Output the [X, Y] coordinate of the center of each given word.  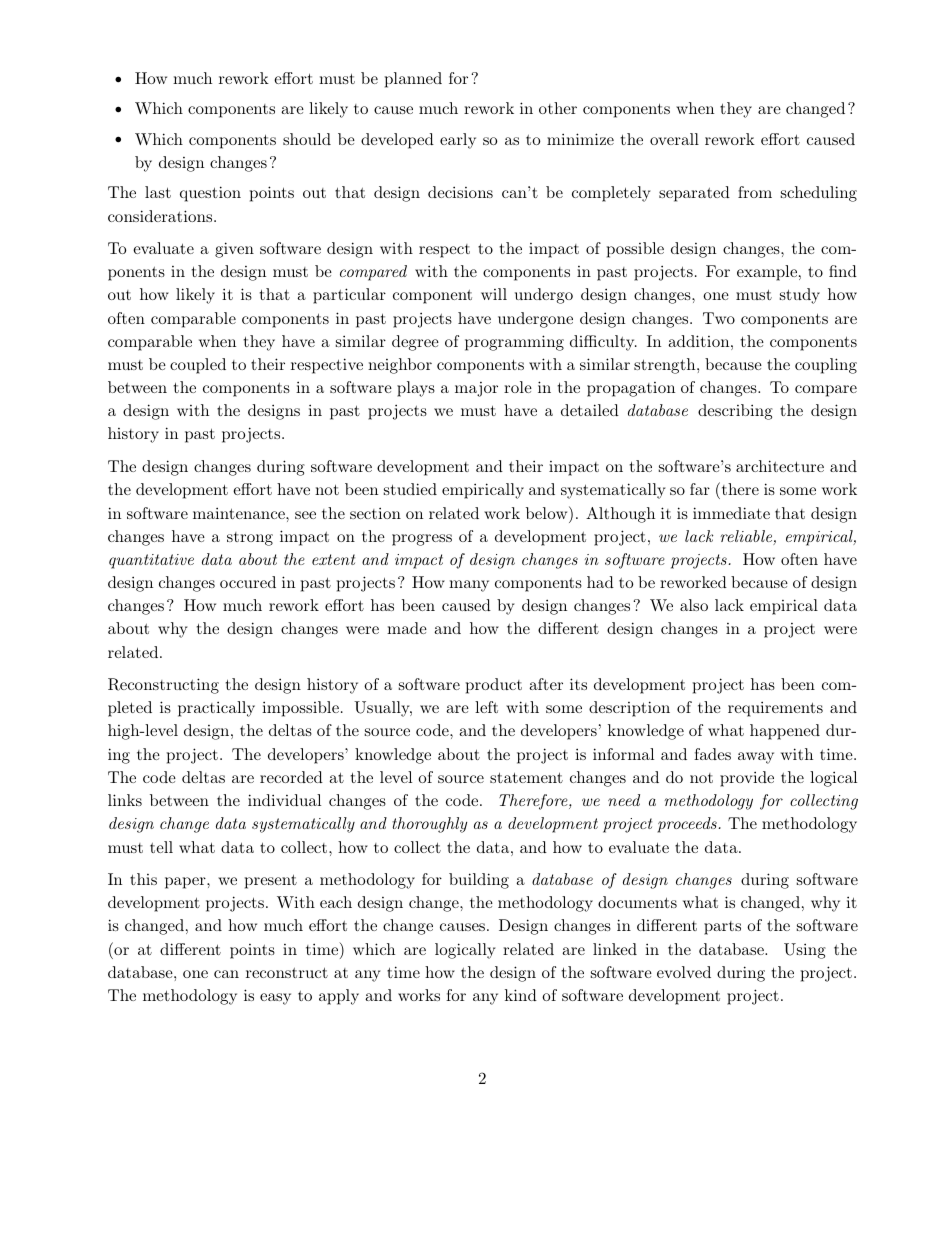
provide [747, 779]
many [469, 586]
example [768, 273]
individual [284, 800]
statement [526, 777]
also [694, 605]
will [494, 294]
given [234, 250]
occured [248, 582]
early [458, 141]
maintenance [240, 513]
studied [410, 489]
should [307, 139]
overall [674, 139]
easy [275, 999]
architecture [780, 466]
